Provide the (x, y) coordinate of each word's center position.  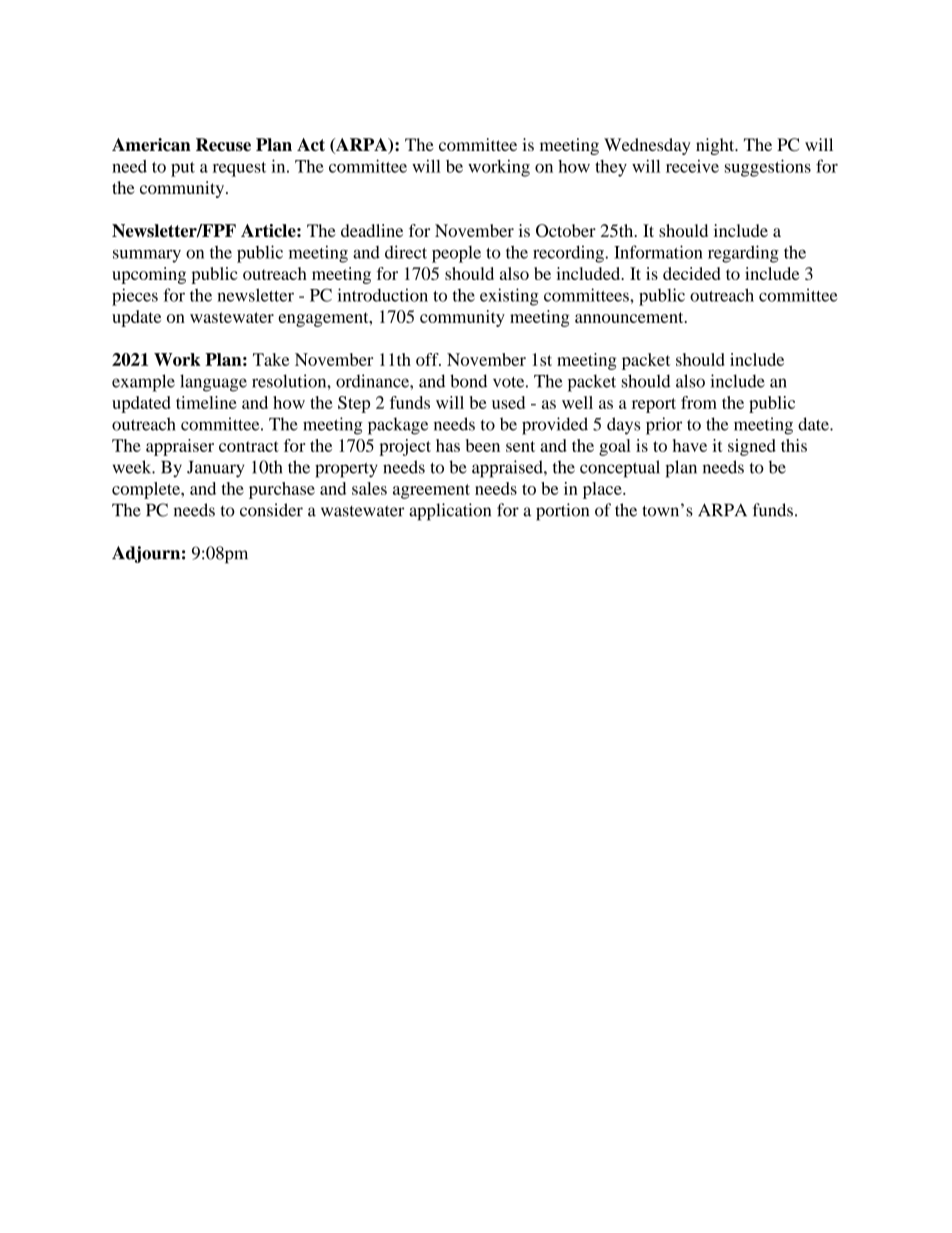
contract (249, 446)
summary (147, 256)
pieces (135, 297)
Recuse (223, 145)
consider (271, 510)
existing (509, 297)
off (428, 359)
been (483, 445)
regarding (743, 254)
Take (271, 359)
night (716, 146)
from (699, 402)
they (611, 168)
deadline (372, 230)
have (690, 445)
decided (691, 273)
